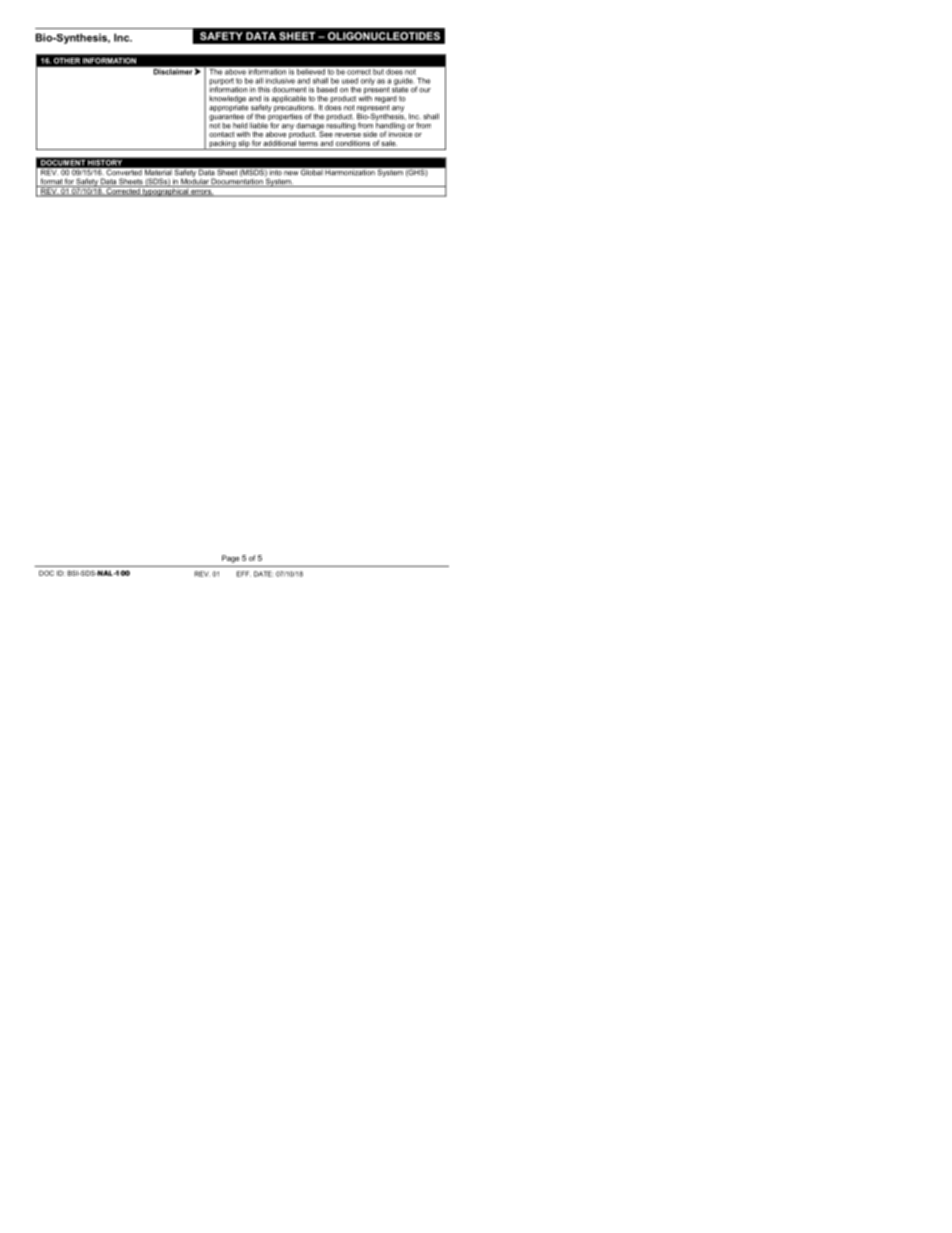 Image resolution: width=952 pixels, height=1233 pixels. What do you see at coordinates (259, 124) in the screenshot?
I see `liable` at bounding box center [259, 124].
